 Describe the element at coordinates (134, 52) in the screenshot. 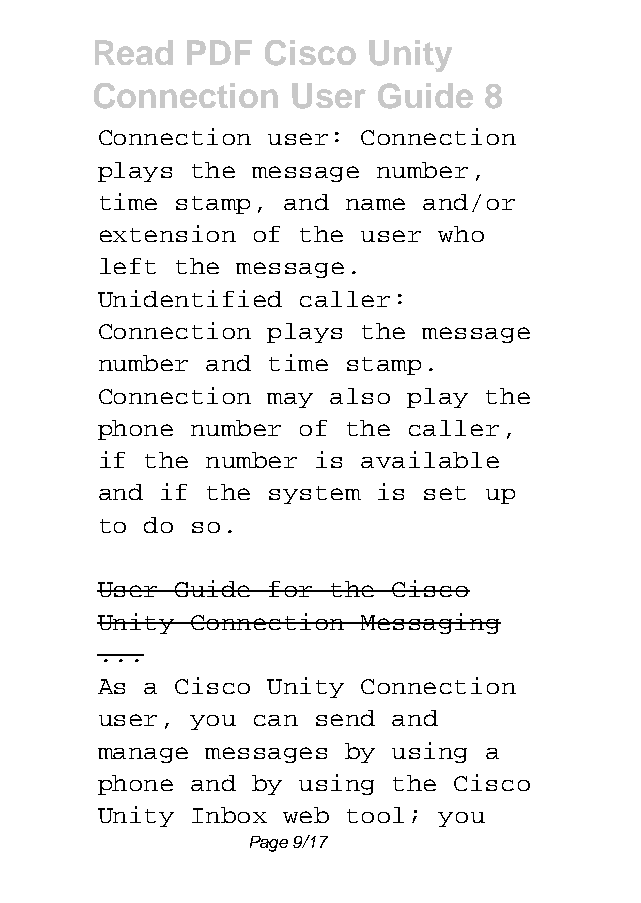

I see `Read` at that location.
